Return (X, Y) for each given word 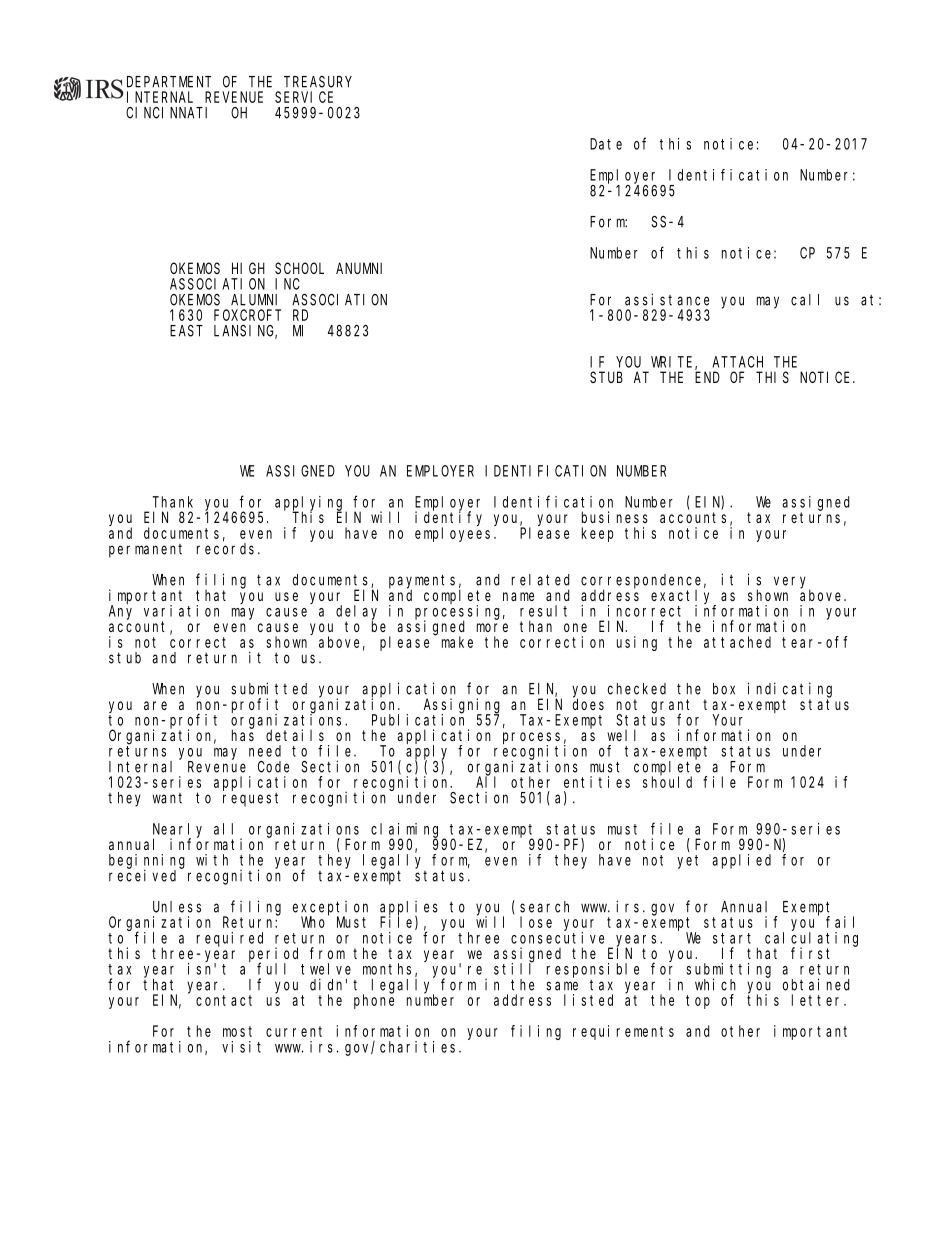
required (230, 939)
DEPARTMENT (169, 82)
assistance (667, 299)
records (228, 549)
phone (374, 1001)
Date (606, 144)
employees (455, 534)
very (792, 583)
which (715, 984)
